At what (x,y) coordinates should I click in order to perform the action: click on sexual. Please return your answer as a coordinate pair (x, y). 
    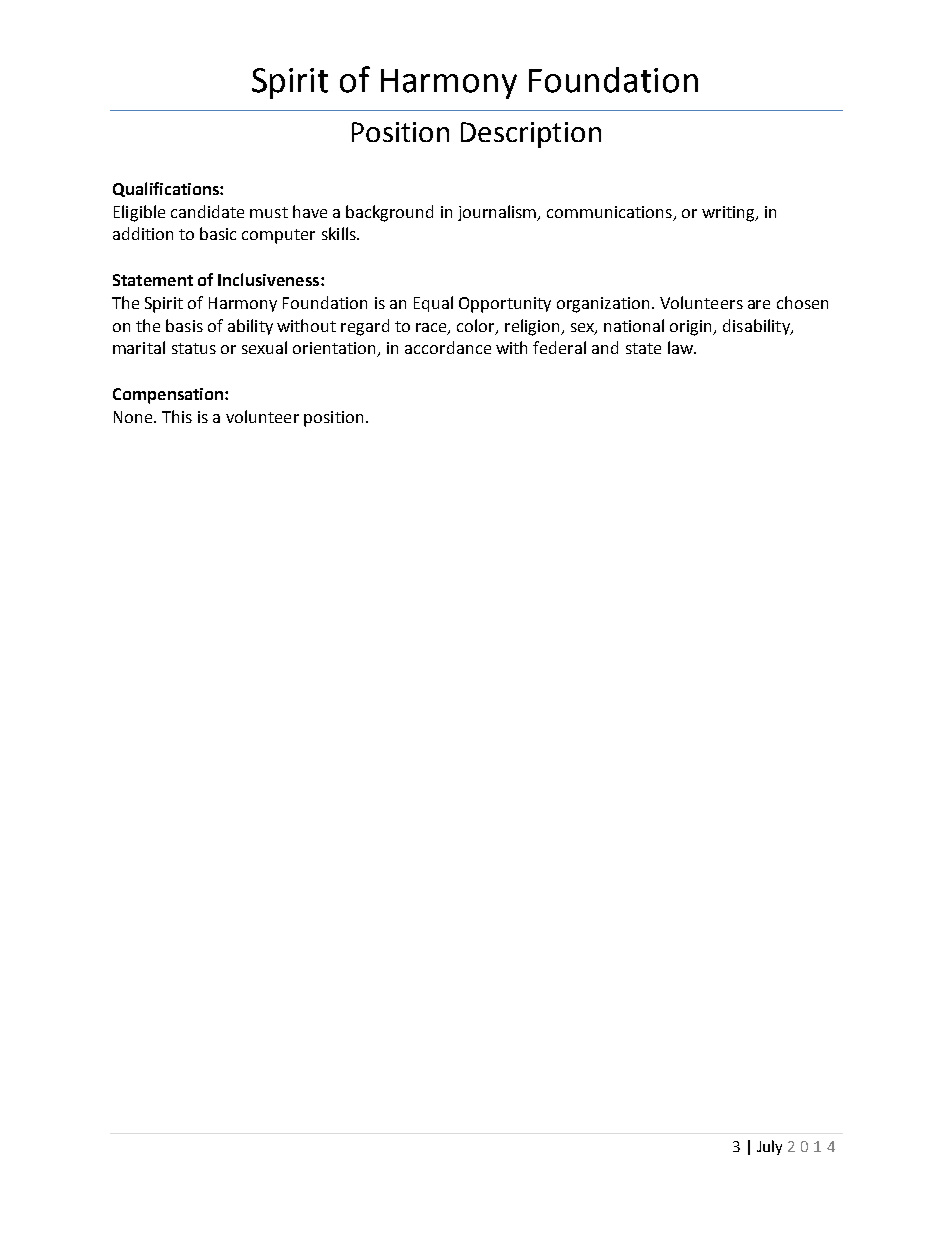
    Looking at the image, I should click on (264, 347).
